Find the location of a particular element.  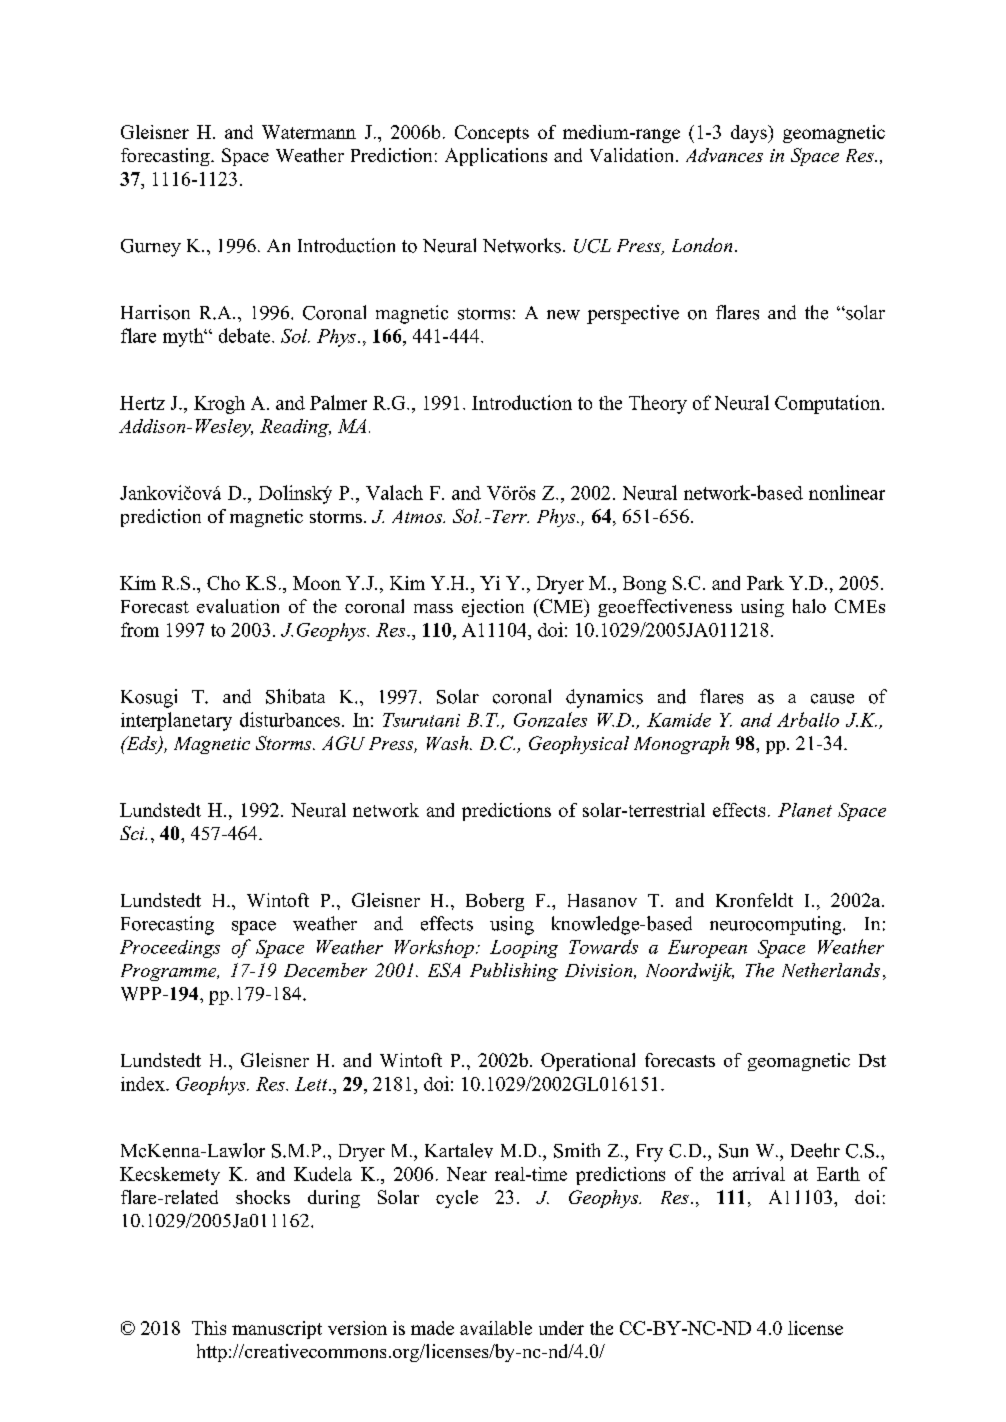

Reading is located at coordinates (295, 428).
